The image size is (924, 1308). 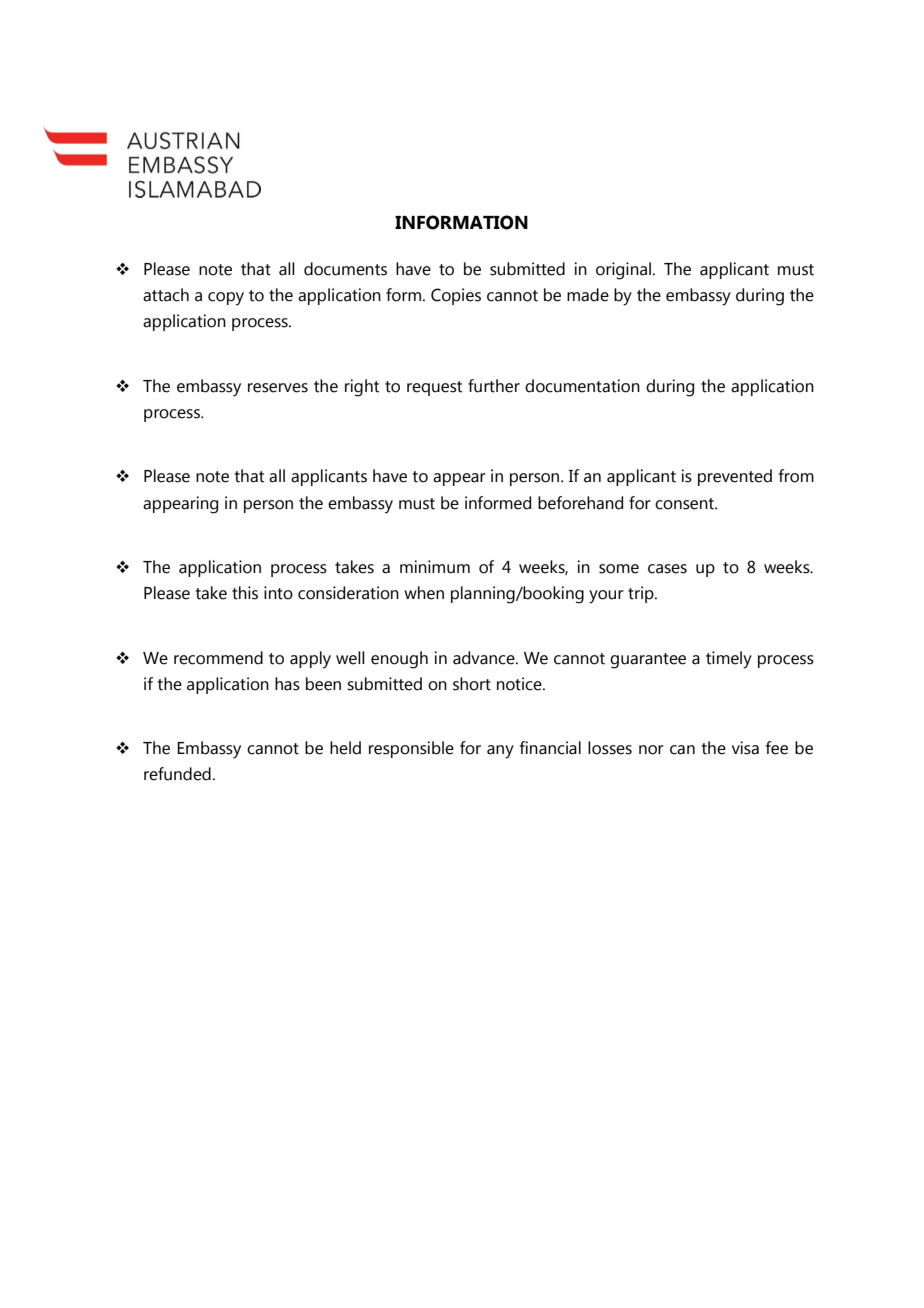 What do you see at coordinates (494, 386) in the page?
I see `further` at bounding box center [494, 386].
